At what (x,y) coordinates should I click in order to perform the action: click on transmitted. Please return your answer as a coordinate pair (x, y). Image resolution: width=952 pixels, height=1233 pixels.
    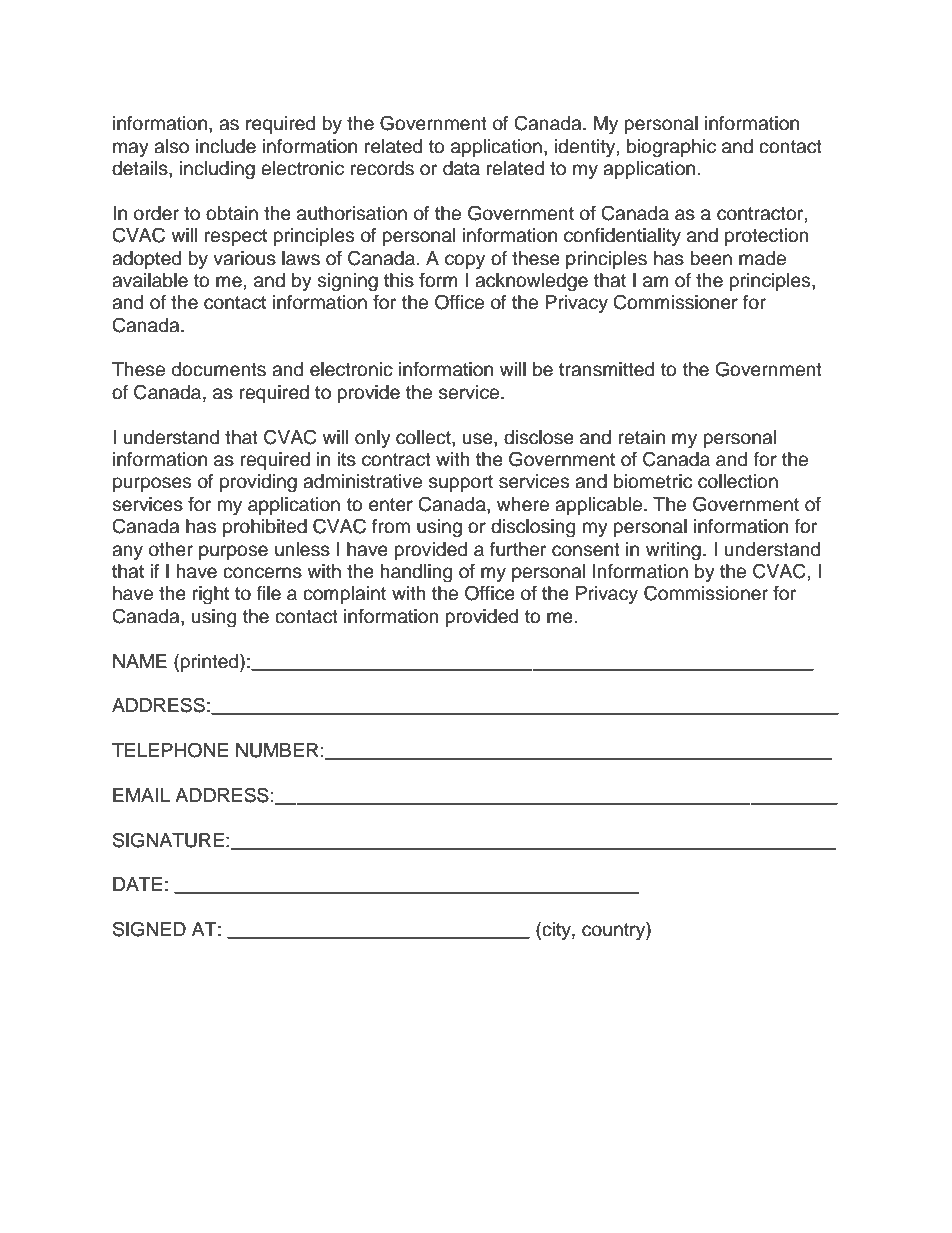
    Looking at the image, I should click on (606, 369).
